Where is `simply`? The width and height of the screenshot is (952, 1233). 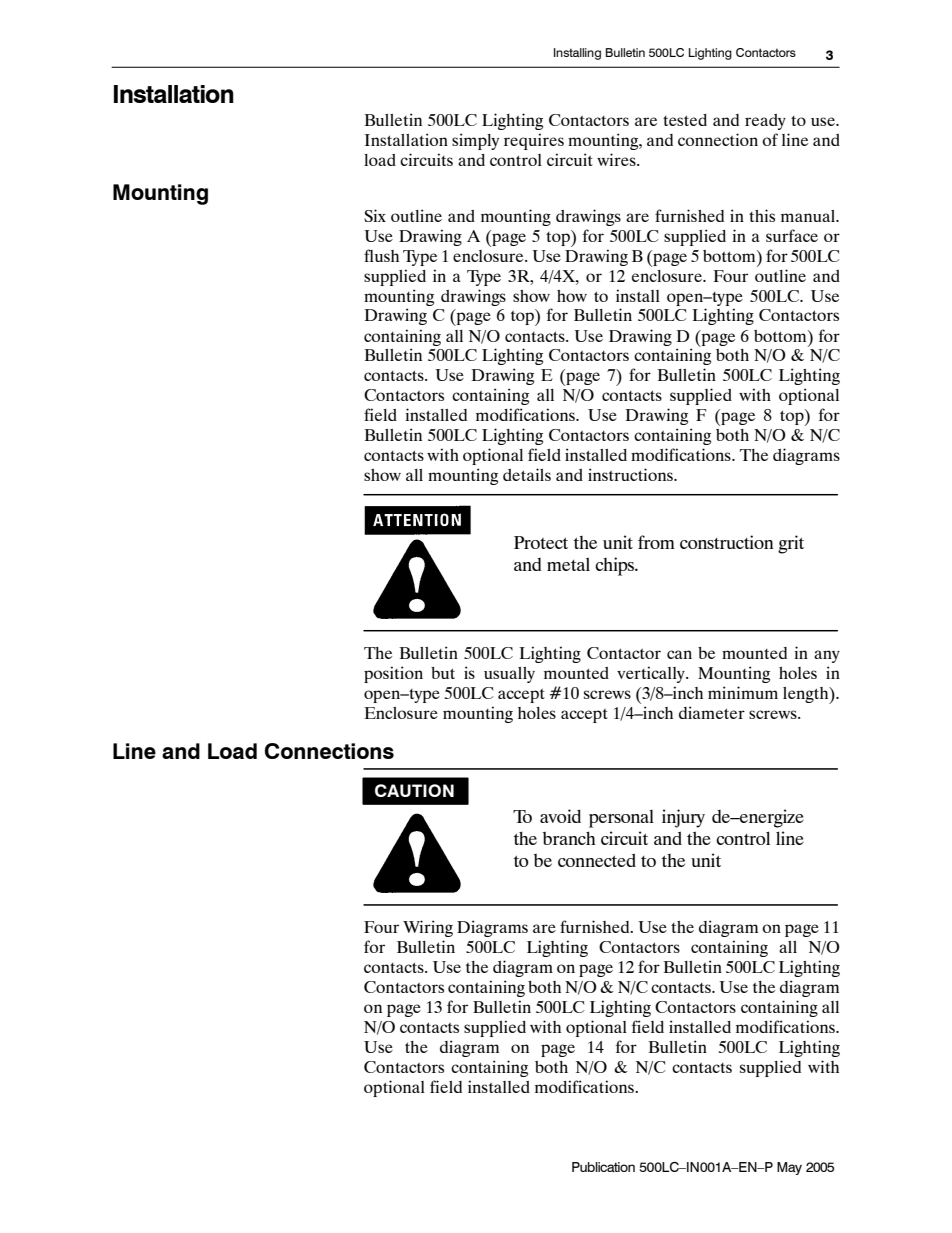 simply is located at coordinates (475, 141).
